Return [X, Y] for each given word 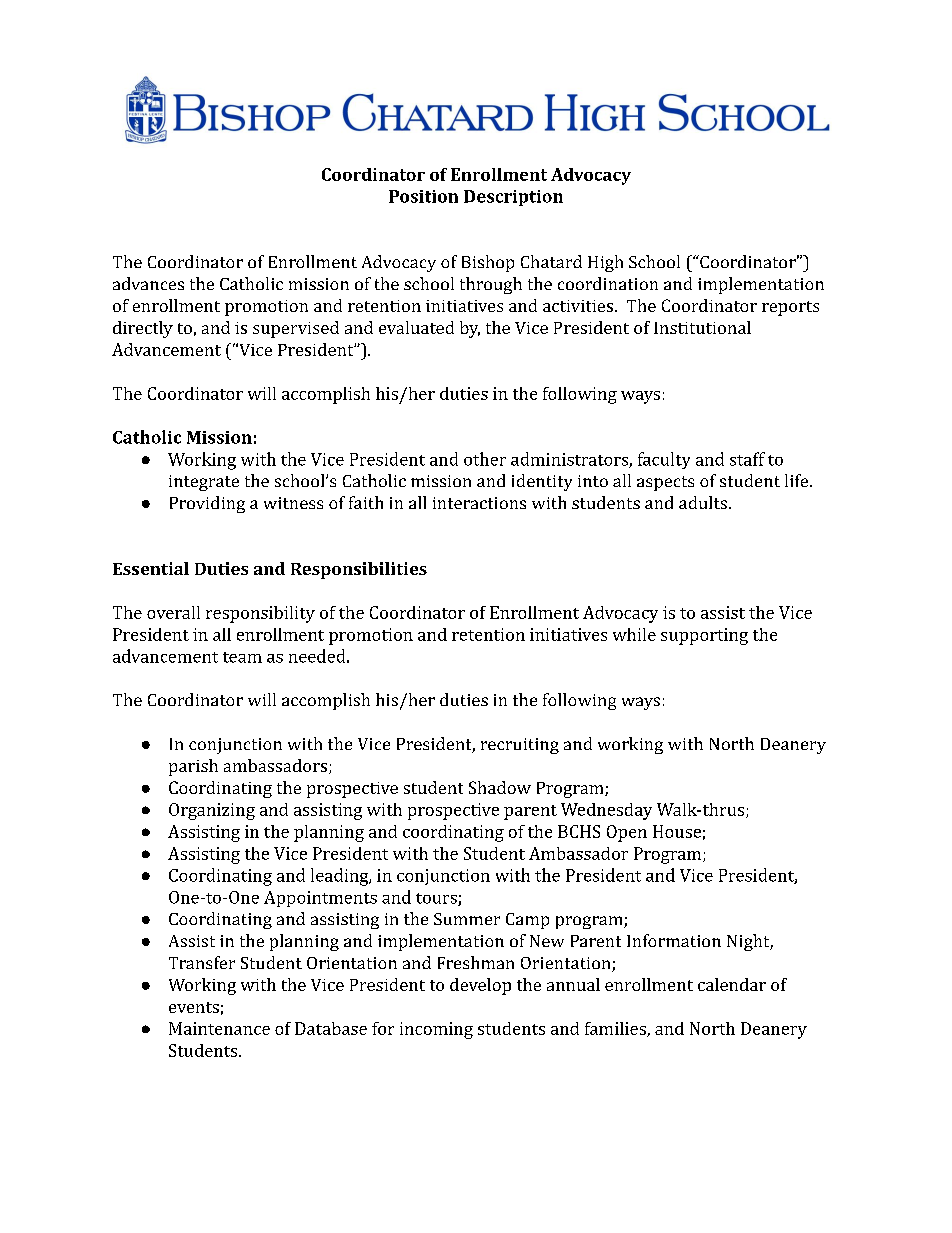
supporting [704, 636]
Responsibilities [359, 570]
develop [480, 986]
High [605, 263]
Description [513, 198]
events [194, 1007]
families [616, 1029]
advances [148, 283]
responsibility [260, 614]
